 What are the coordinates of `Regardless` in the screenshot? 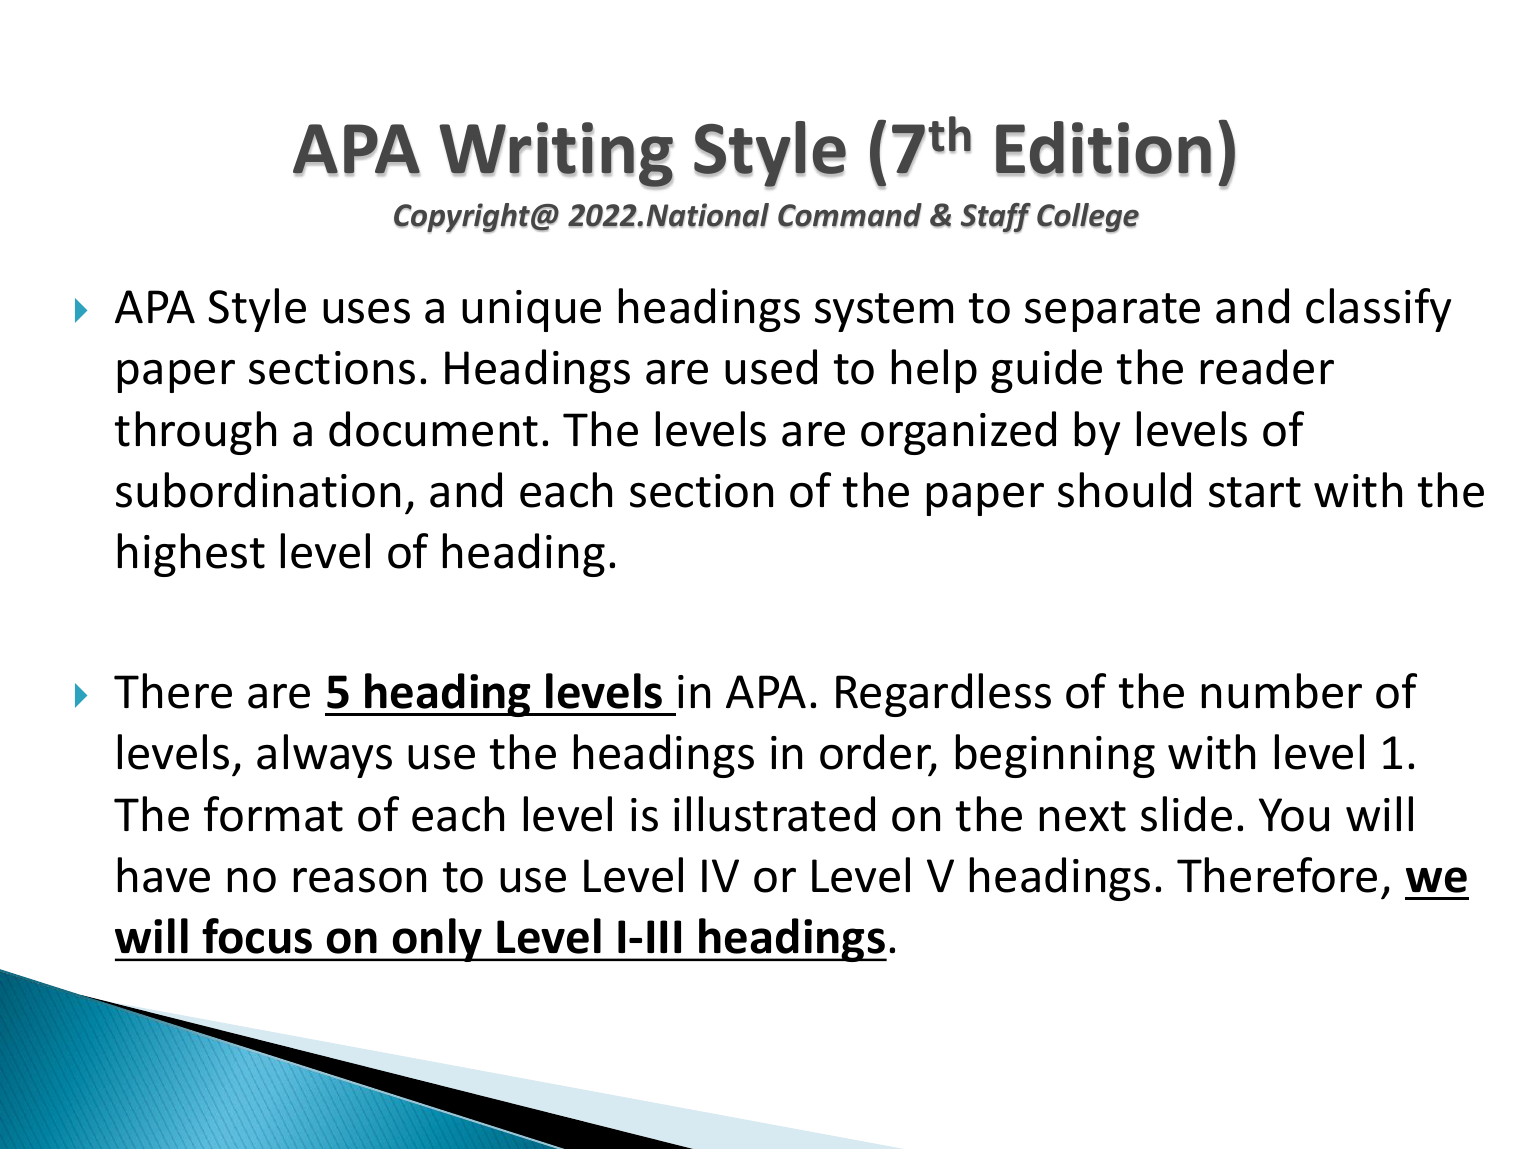 It's located at (943, 695).
